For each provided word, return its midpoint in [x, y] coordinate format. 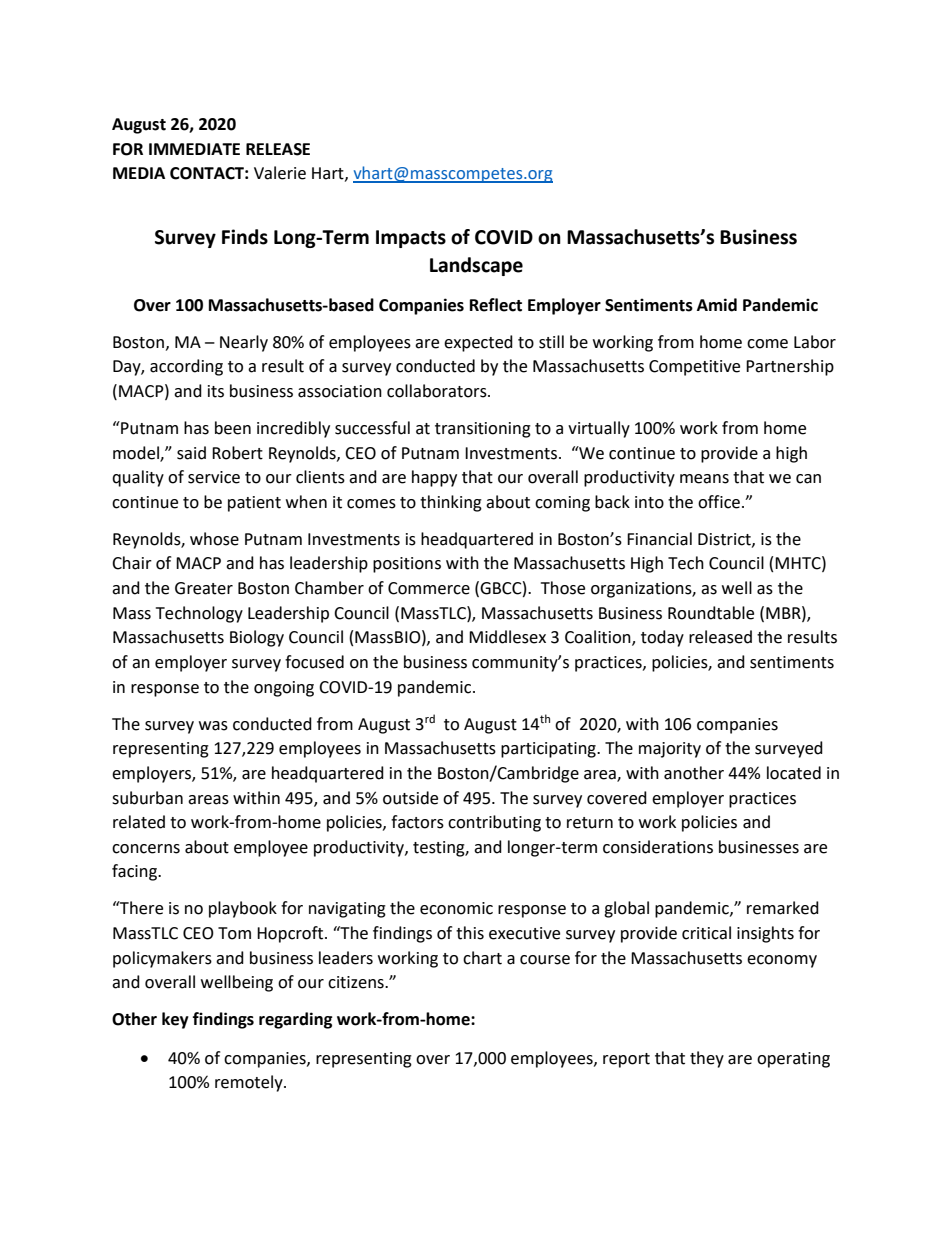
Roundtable [711, 613]
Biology [257, 638]
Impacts [411, 239]
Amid [717, 305]
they [707, 1059]
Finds [245, 237]
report [626, 1060]
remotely [250, 1083]
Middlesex [507, 637]
